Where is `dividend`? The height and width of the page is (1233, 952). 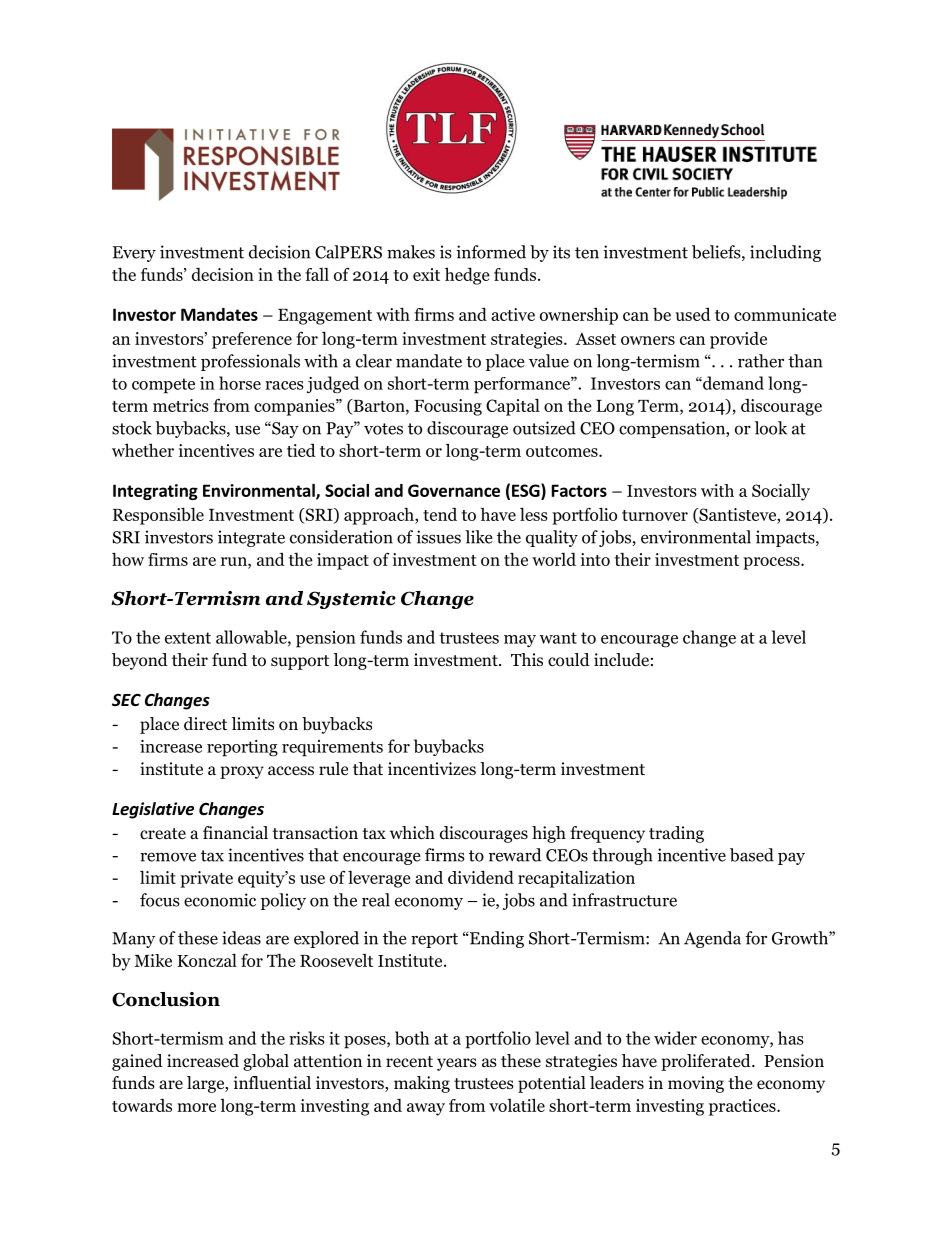
dividend is located at coordinates (481, 877).
